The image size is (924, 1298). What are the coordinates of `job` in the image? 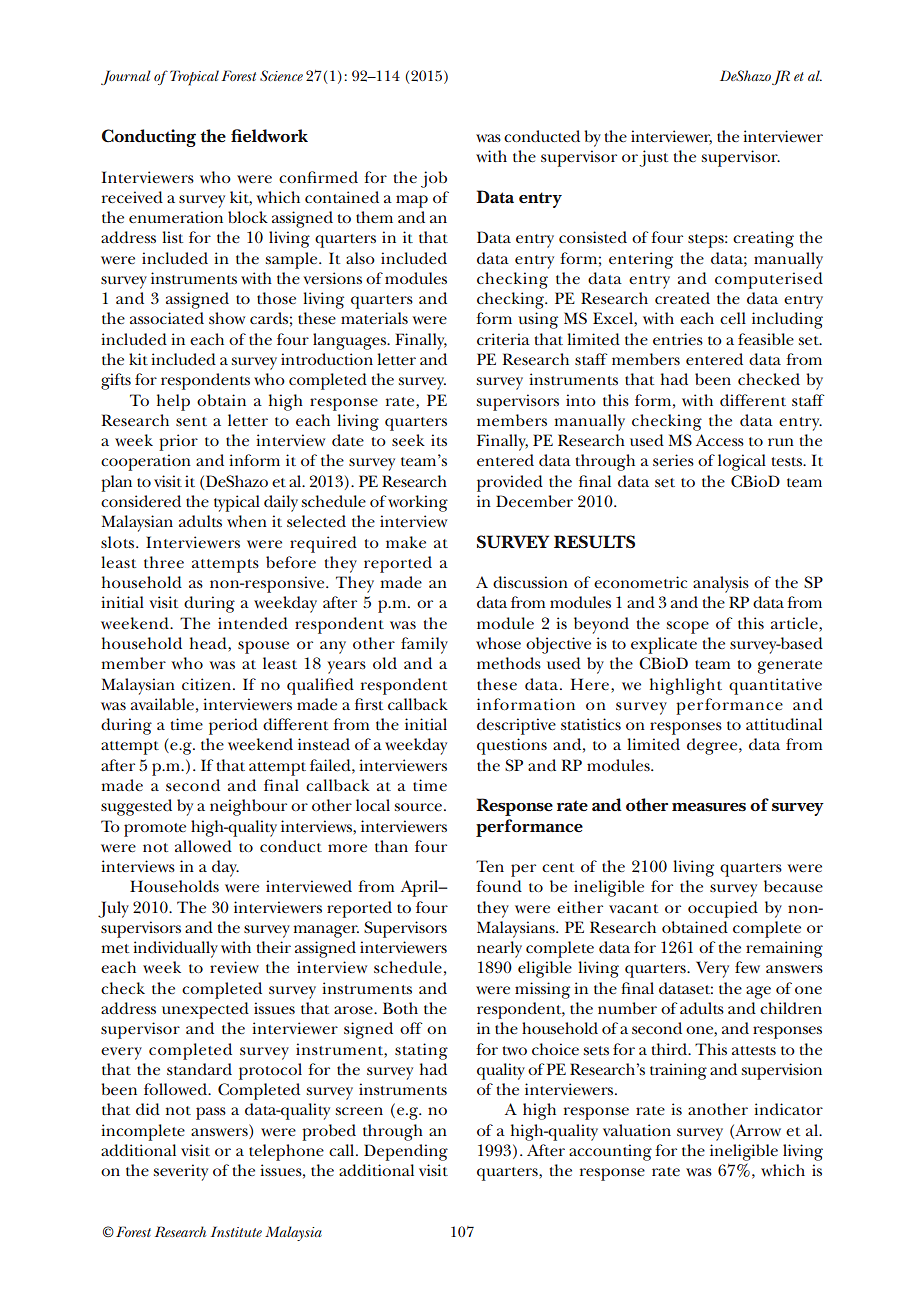 It's located at (434, 179).
